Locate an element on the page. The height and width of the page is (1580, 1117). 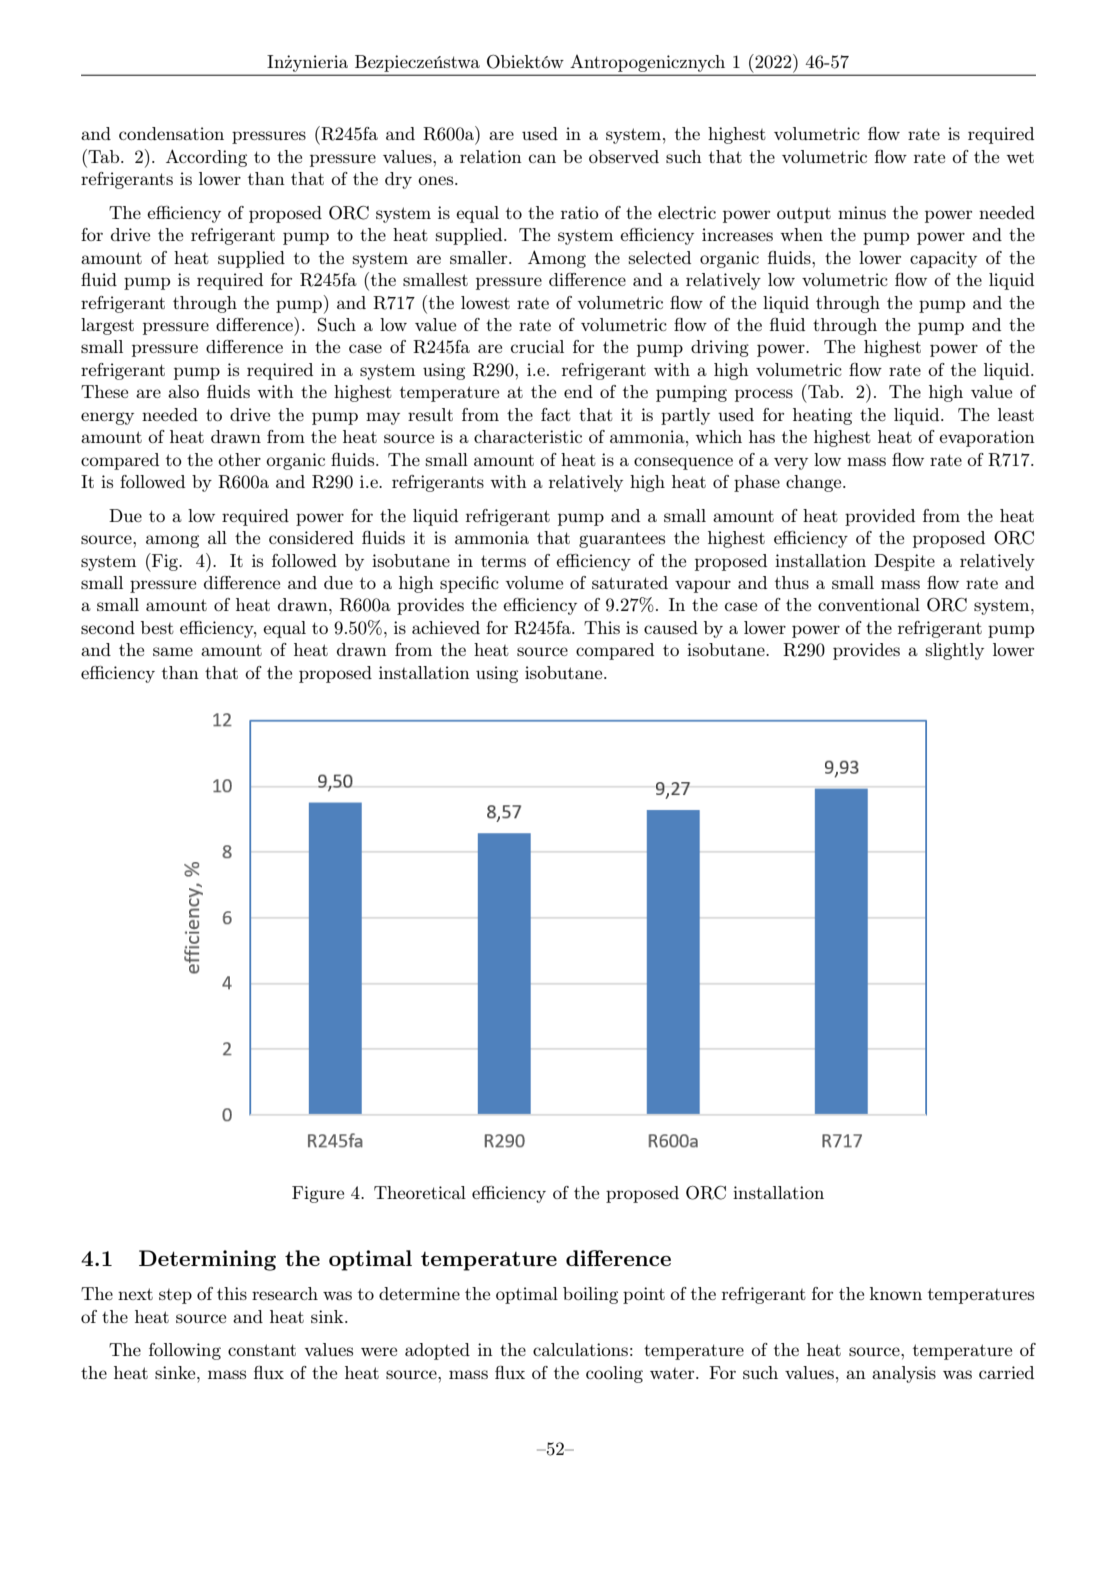
minus is located at coordinates (862, 212).
